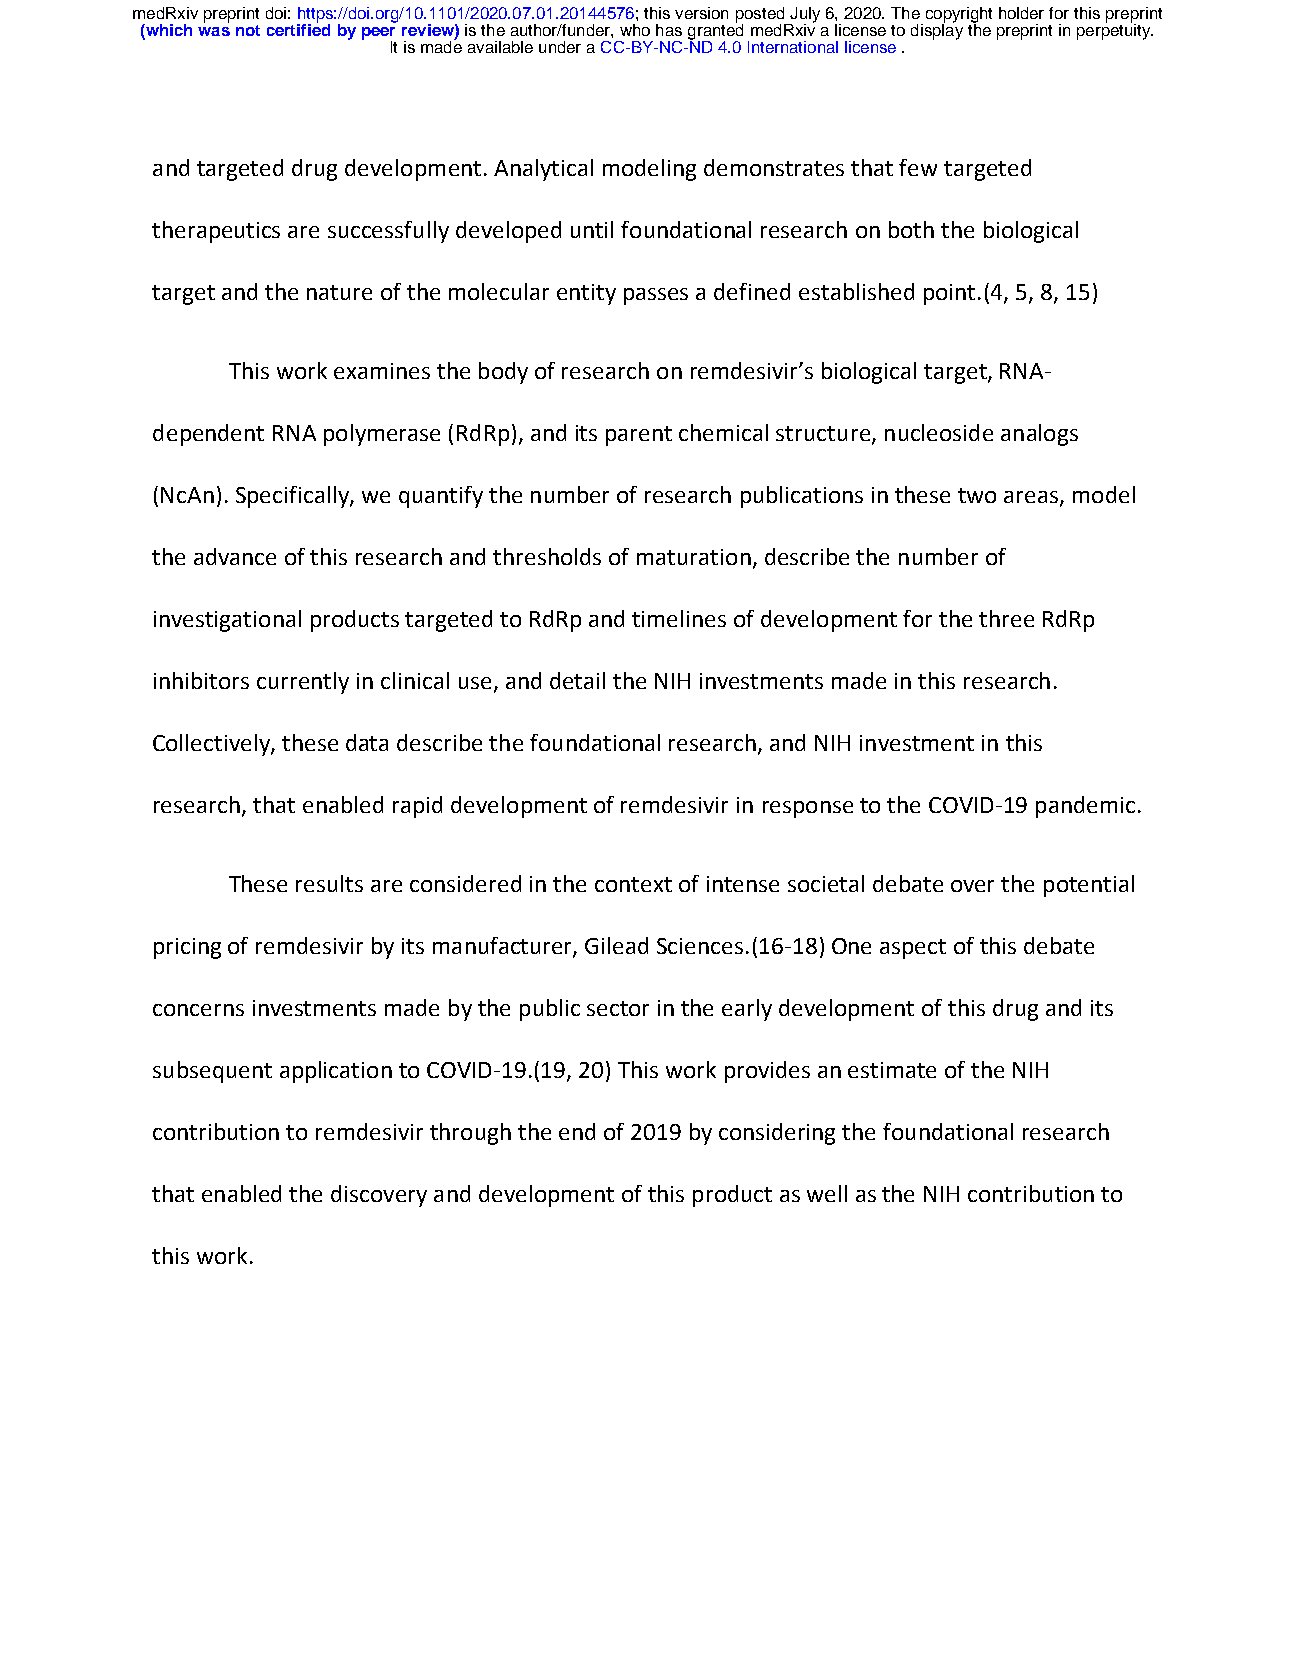 The height and width of the document is (1675, 1295). Describe the element at coordinates (911, 229) in the document. I see `both` at that location.
